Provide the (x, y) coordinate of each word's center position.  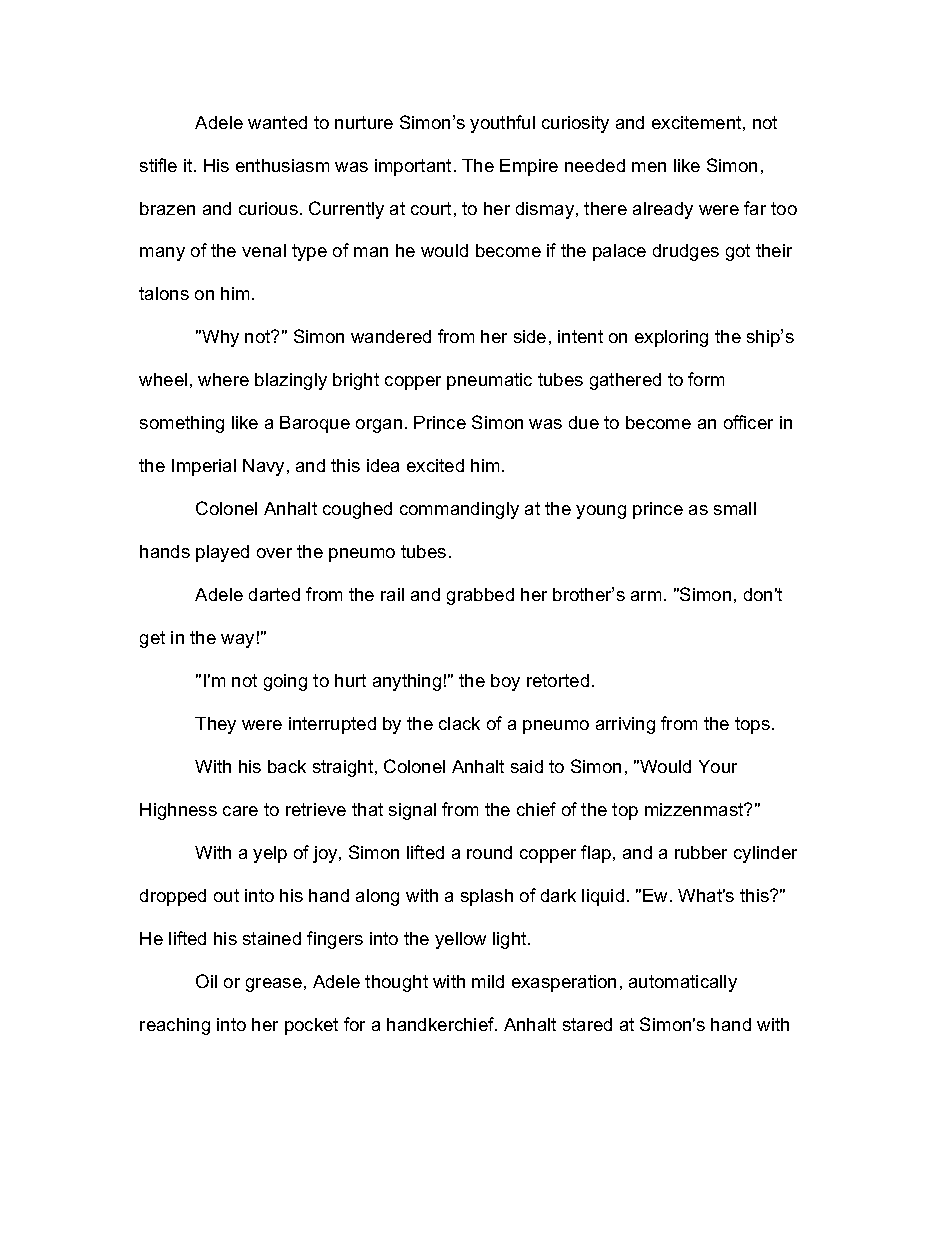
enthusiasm (282, 165)
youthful (502, 124)
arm (646, 596)
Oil (206, 981)
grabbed (480, 596)
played (222, 553)
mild (488, 981)
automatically (683, 983)
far (755, 208)
